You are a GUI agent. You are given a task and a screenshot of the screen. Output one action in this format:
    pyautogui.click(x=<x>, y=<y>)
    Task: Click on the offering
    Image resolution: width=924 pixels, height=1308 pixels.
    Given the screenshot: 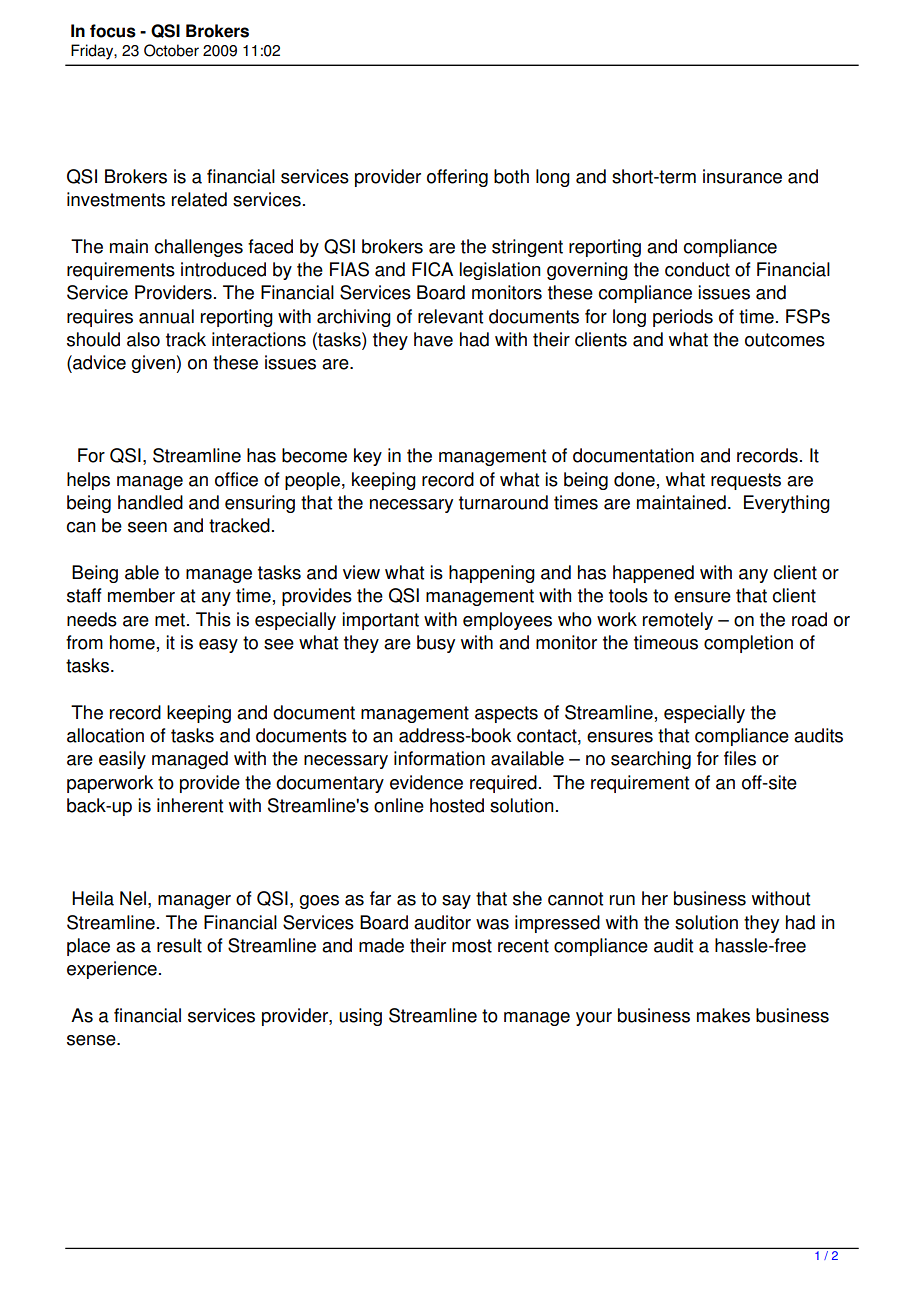 What is the action you would take?
    pyautogui.click(x=457, y=178)
